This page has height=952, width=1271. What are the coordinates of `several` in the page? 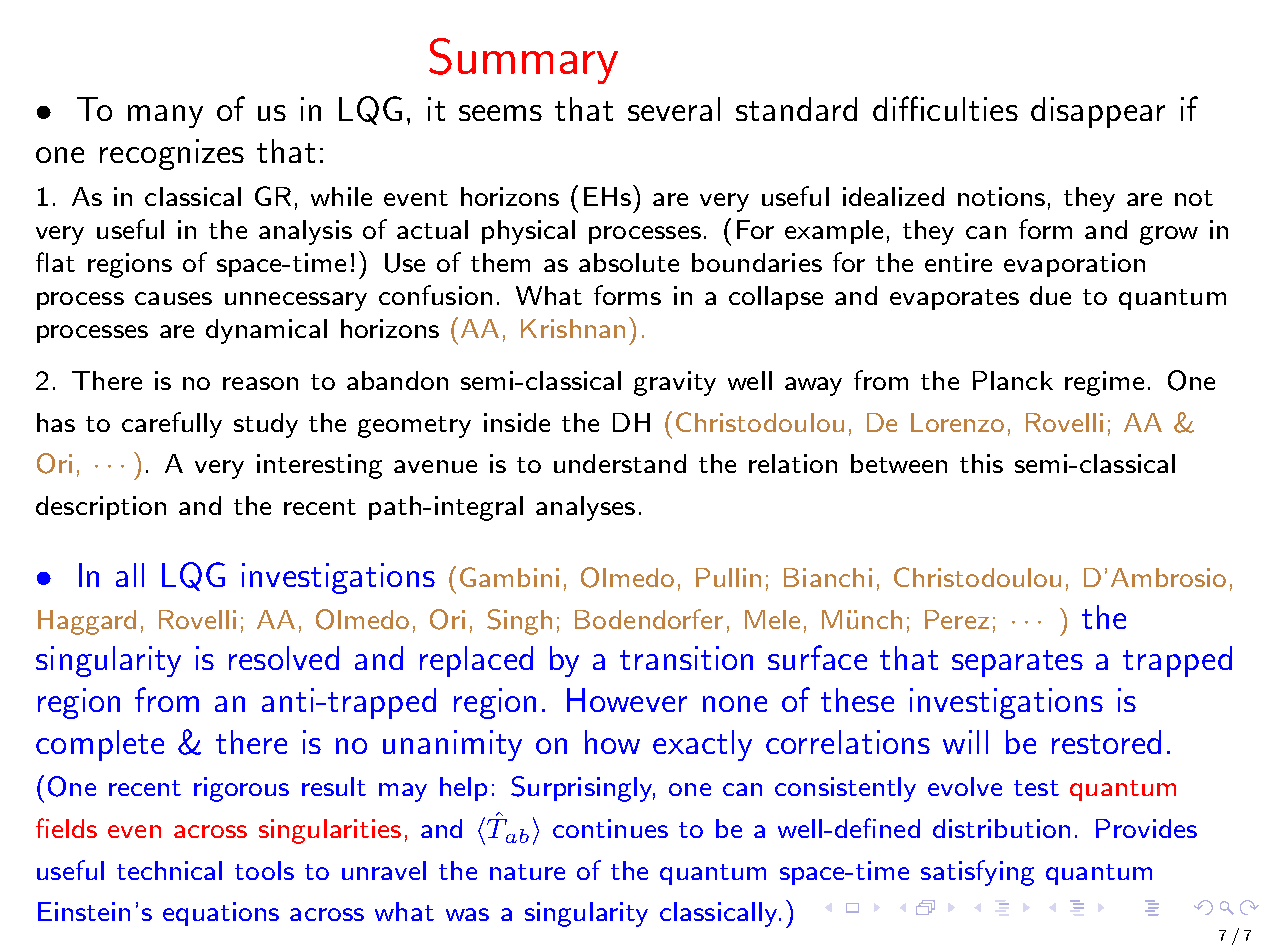 It's located at (674, 109).
